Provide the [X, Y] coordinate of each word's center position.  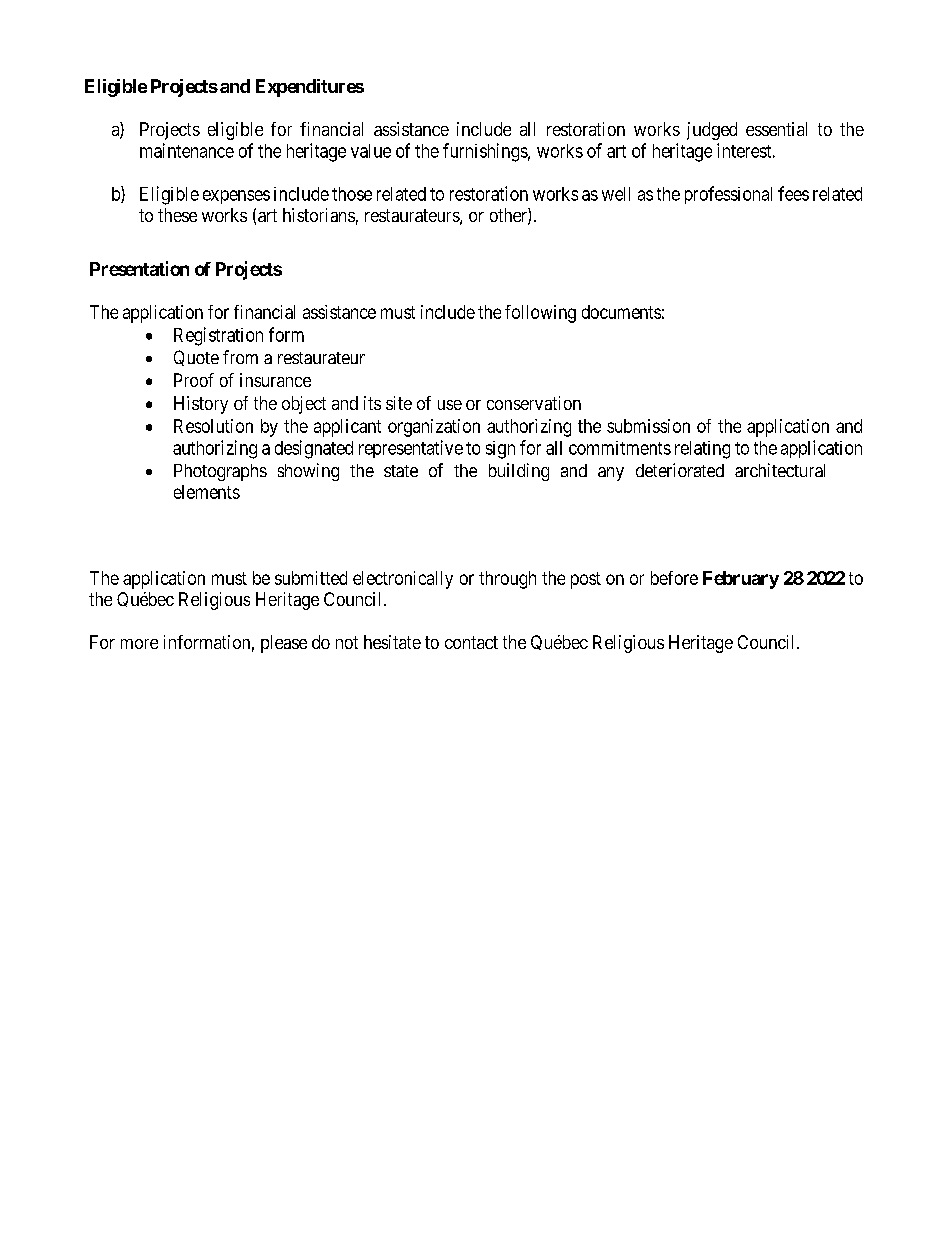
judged [712, 131]
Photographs [220, 472]
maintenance [187, 150]
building [519, 472]
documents [621, 312]
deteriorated [680, 470]
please [284, 644]
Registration [218, 336]
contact [471, 642]
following [540, 314]
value [371, 151]
